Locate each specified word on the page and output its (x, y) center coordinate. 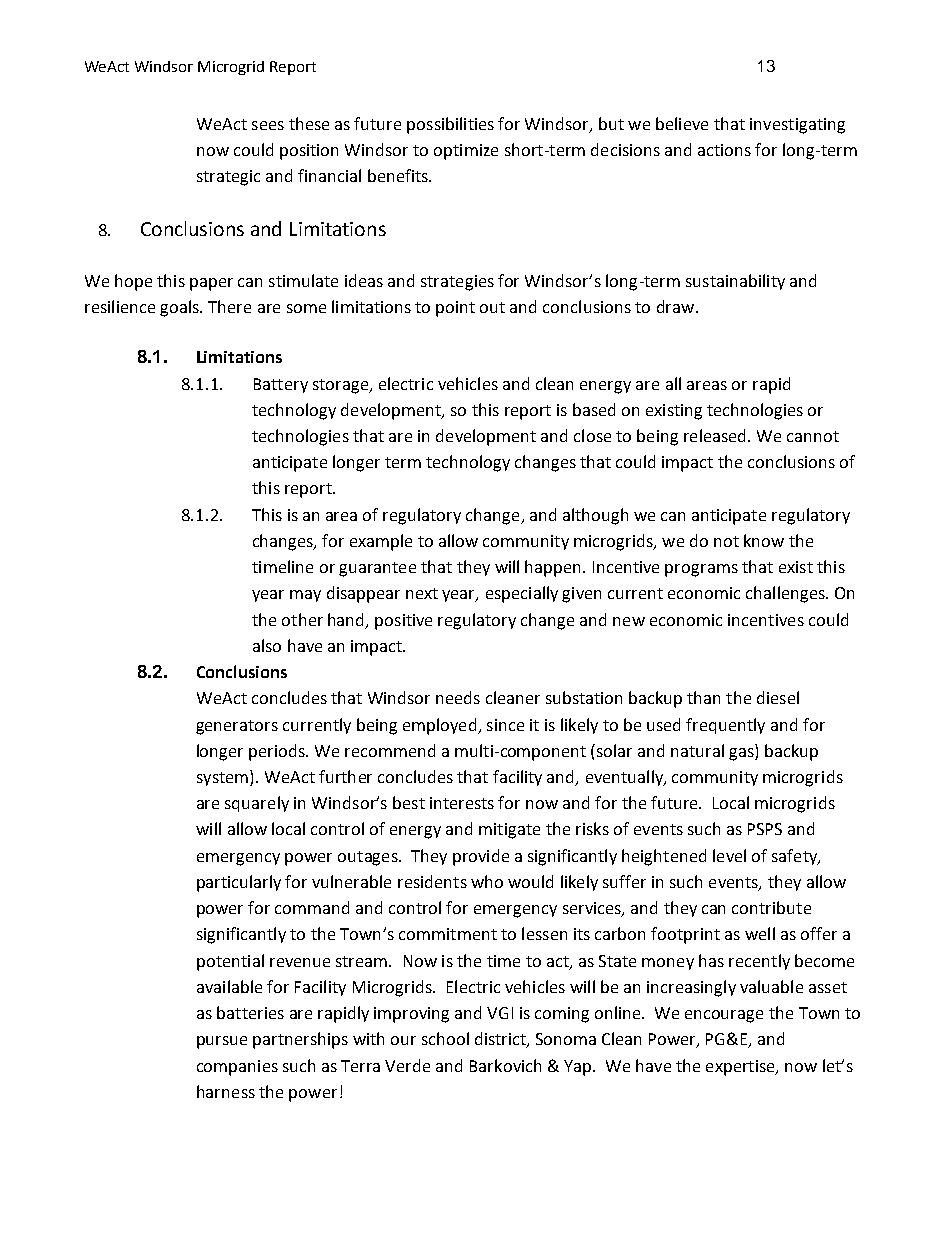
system (224, 778)
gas (742, 754)
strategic (228, 178)
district (501, 1040)
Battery (281, 385)
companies (237, 1068)
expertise (741, 1068)
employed (441, 726)
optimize (466, 152)
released (714, 435)
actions (724, 150)
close (592, 435)
